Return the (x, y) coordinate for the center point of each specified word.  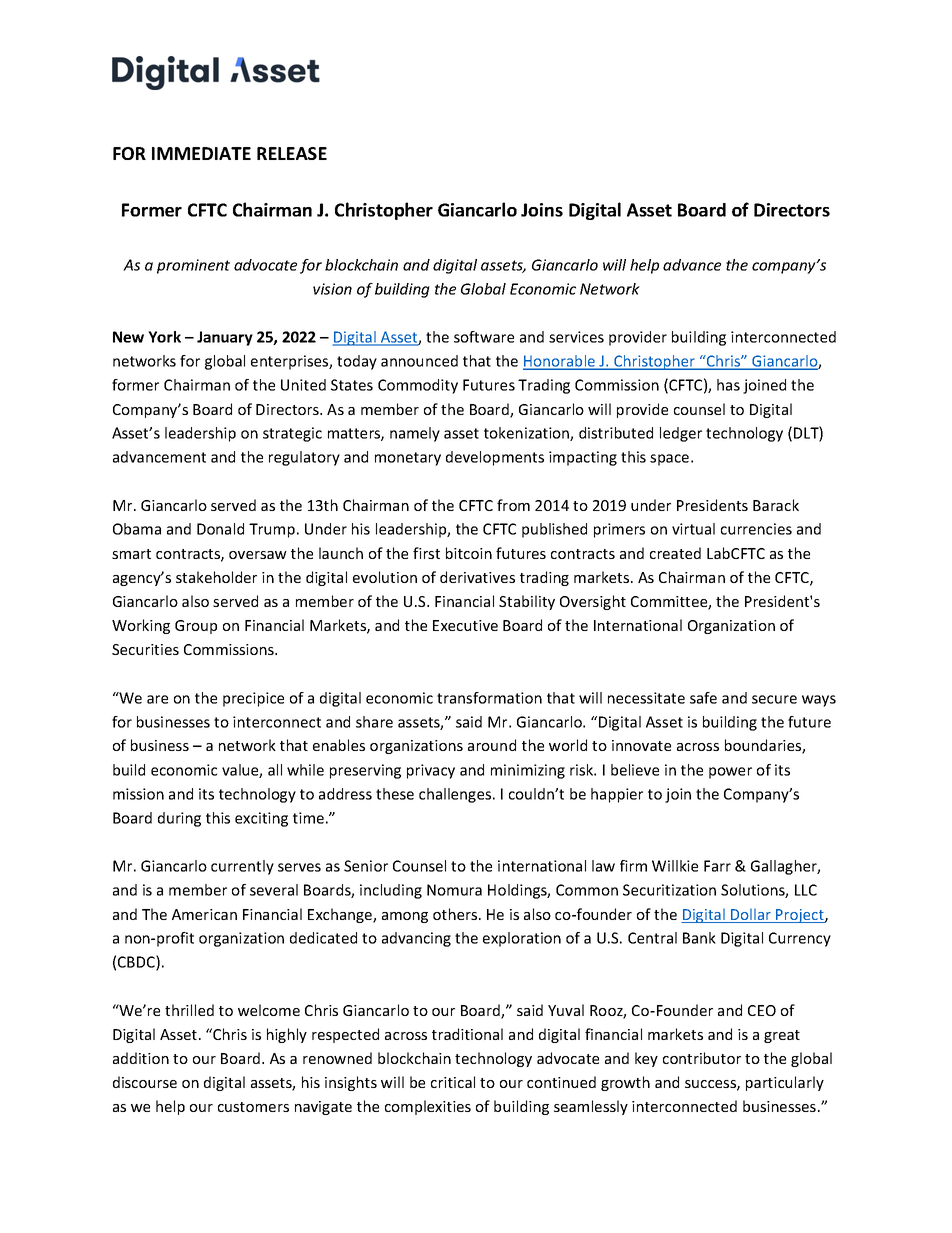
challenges (456, 795)
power (730, 773)
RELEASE (292, 153)
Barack (776, 505)
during (179, 819)
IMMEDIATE (201, 153)
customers (253, 1107)
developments (495, 458)
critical (453, 1082)
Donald (220, 529)
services (576, 337)
